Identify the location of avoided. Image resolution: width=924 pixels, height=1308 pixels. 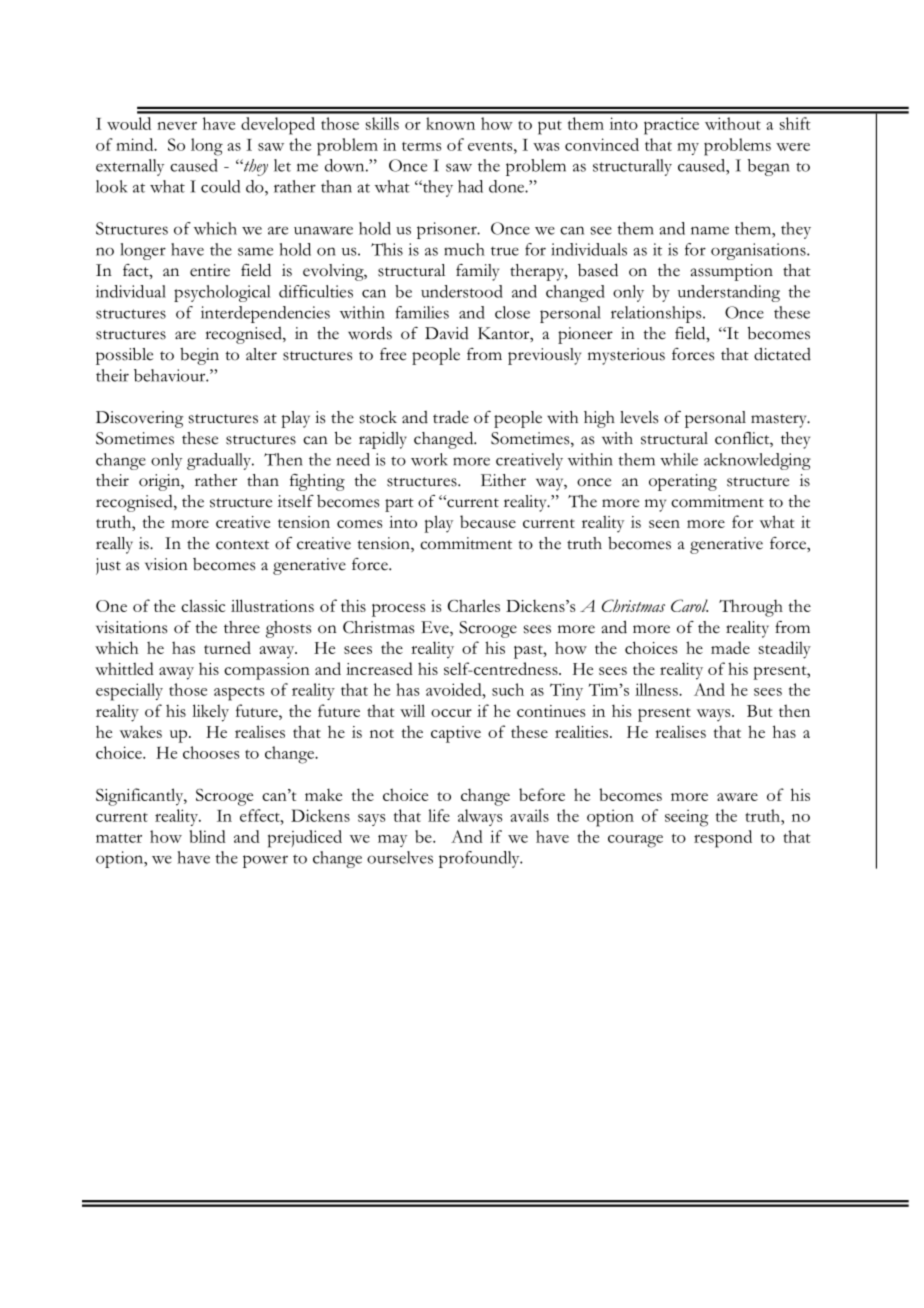
(455, 689).
